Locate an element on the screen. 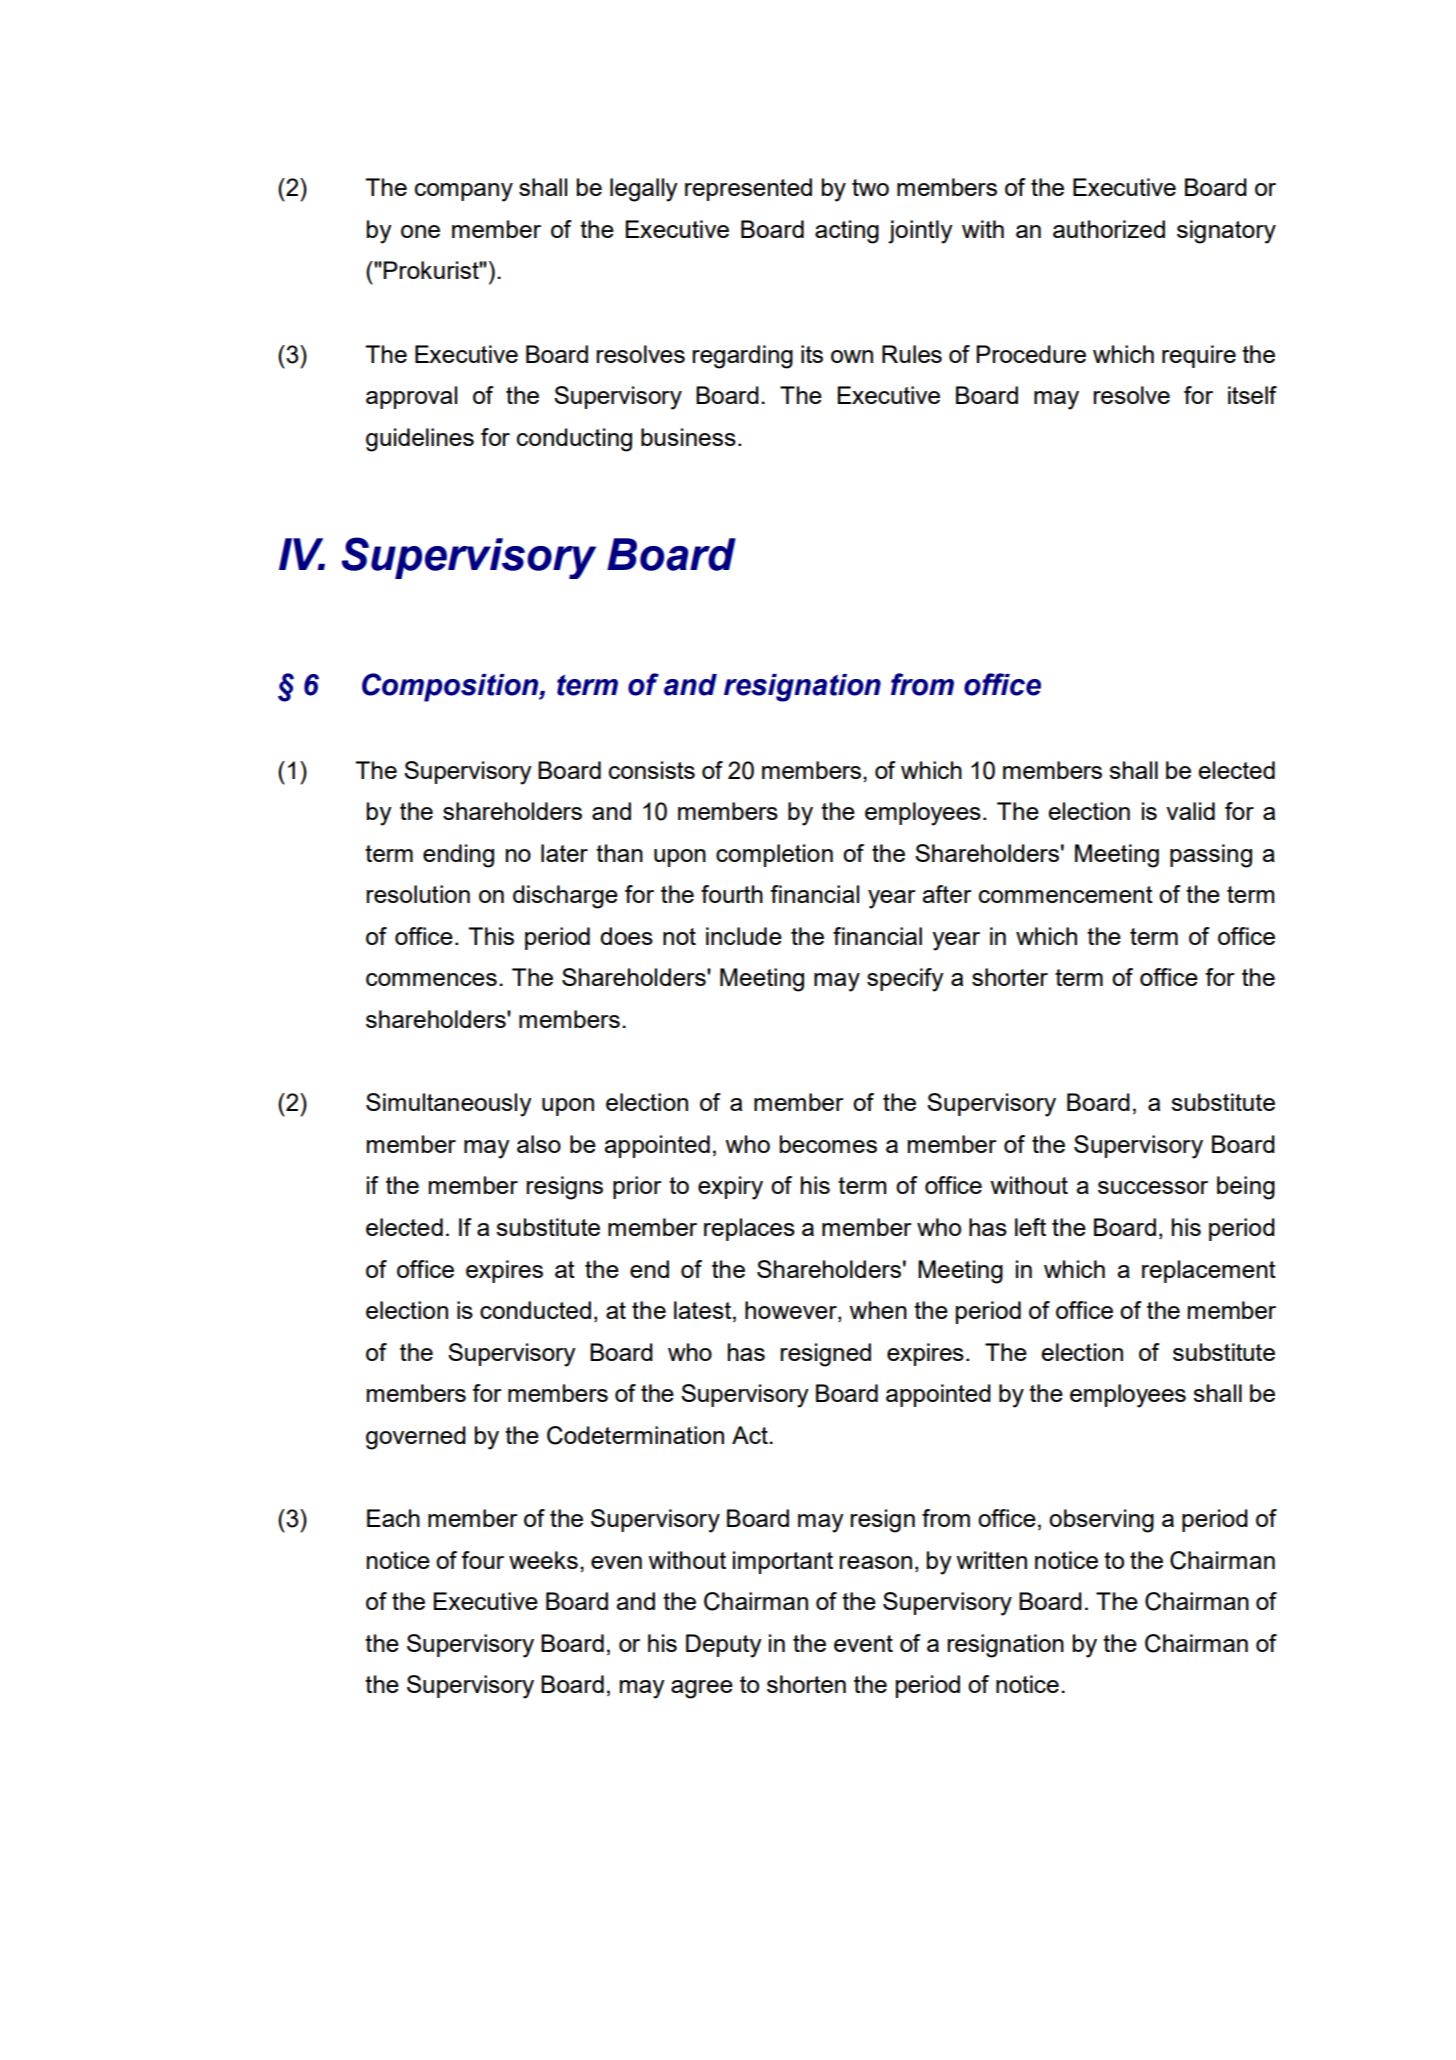  guidelines is located at coordinates (420, 440).
